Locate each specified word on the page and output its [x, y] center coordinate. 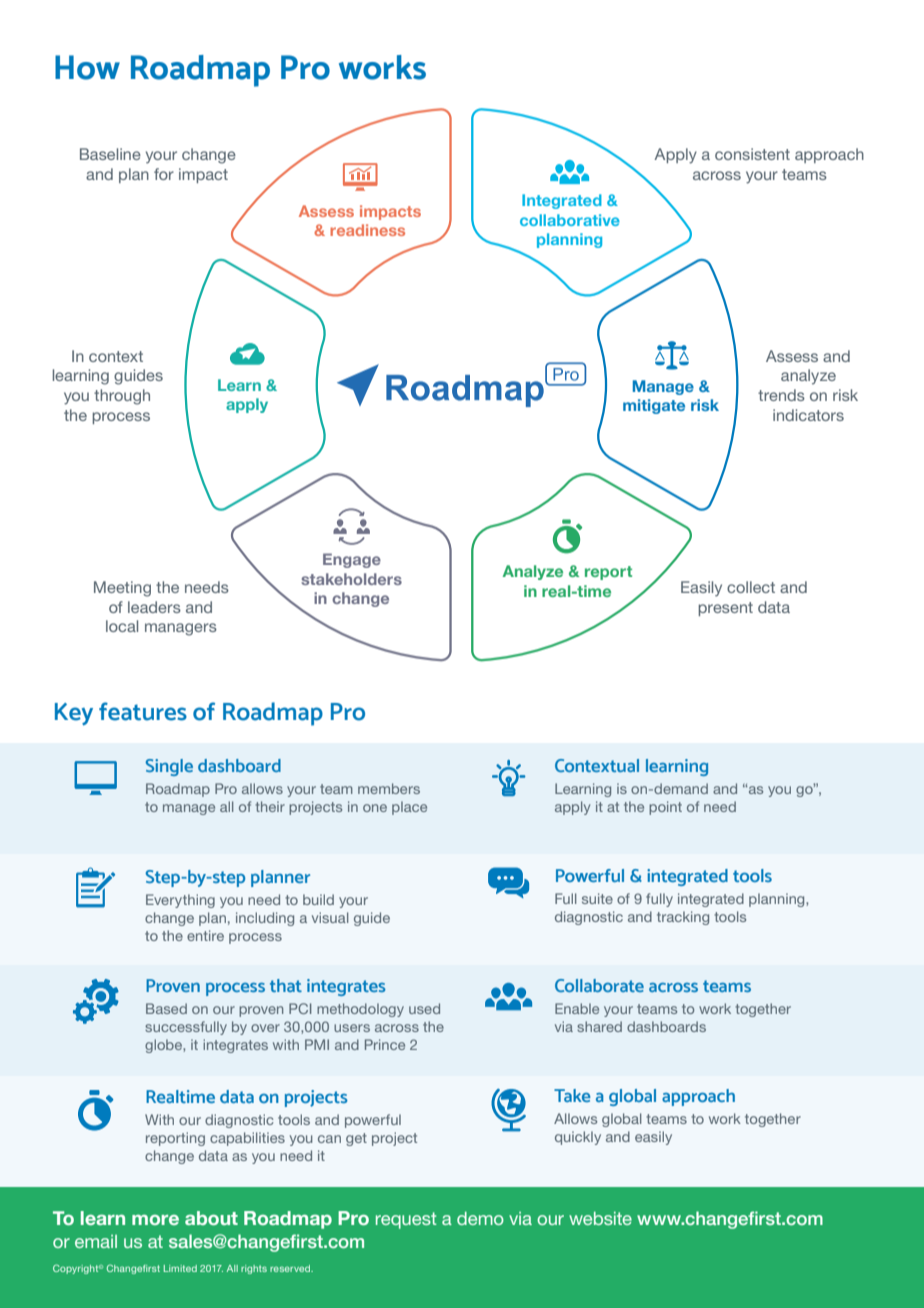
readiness [367, 230]
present [725, 609]
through [122, 397]
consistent [752, 154]
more [155, 1220]
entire [205, 935]
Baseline [110, 154]
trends [781, 395]
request [406, 1220]
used [424, 1008]
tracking [683, 918]
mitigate [654, 406]
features [143, 711]
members [389, 788]
